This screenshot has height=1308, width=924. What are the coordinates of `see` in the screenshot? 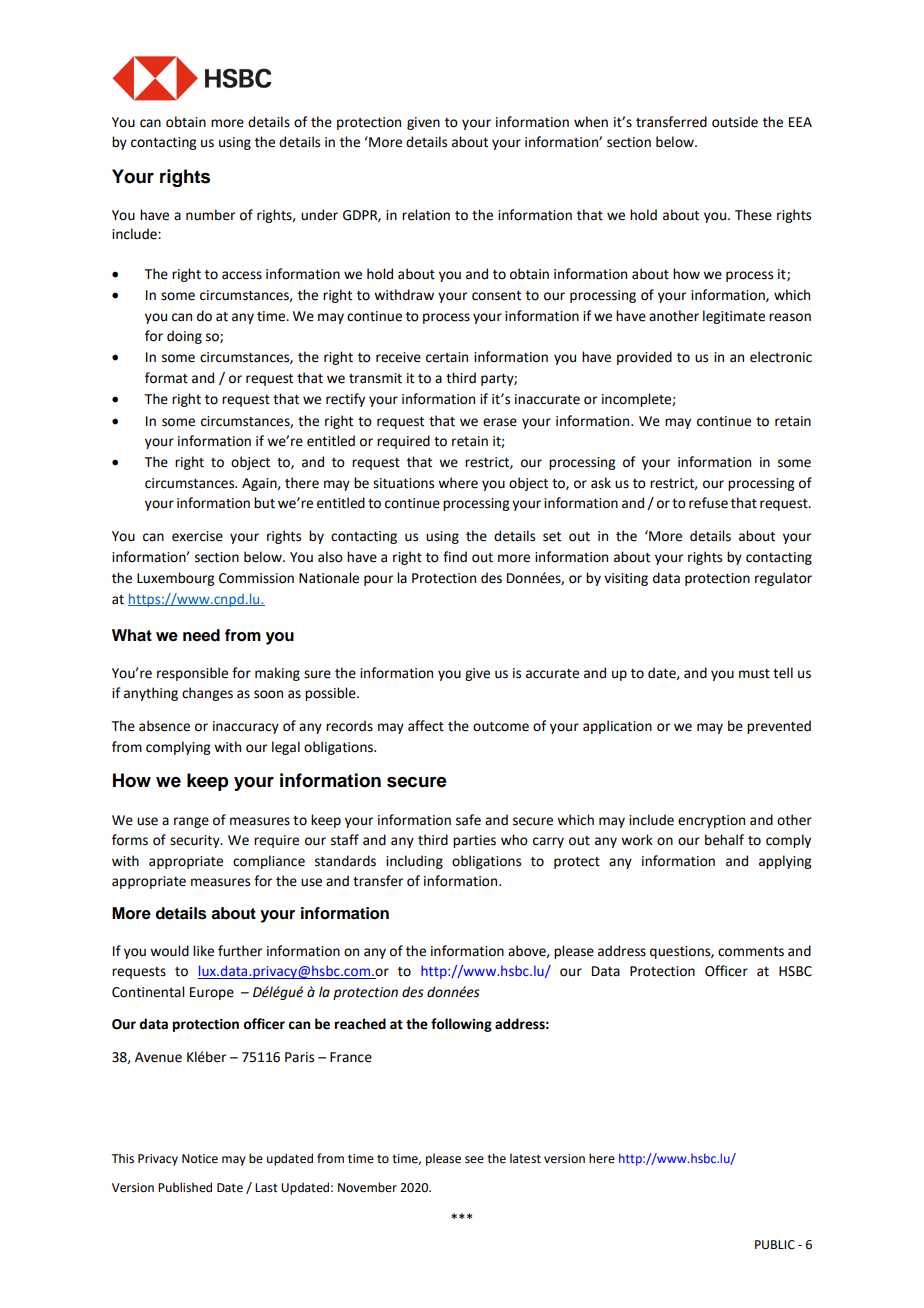 It's located at (474, 1160).
